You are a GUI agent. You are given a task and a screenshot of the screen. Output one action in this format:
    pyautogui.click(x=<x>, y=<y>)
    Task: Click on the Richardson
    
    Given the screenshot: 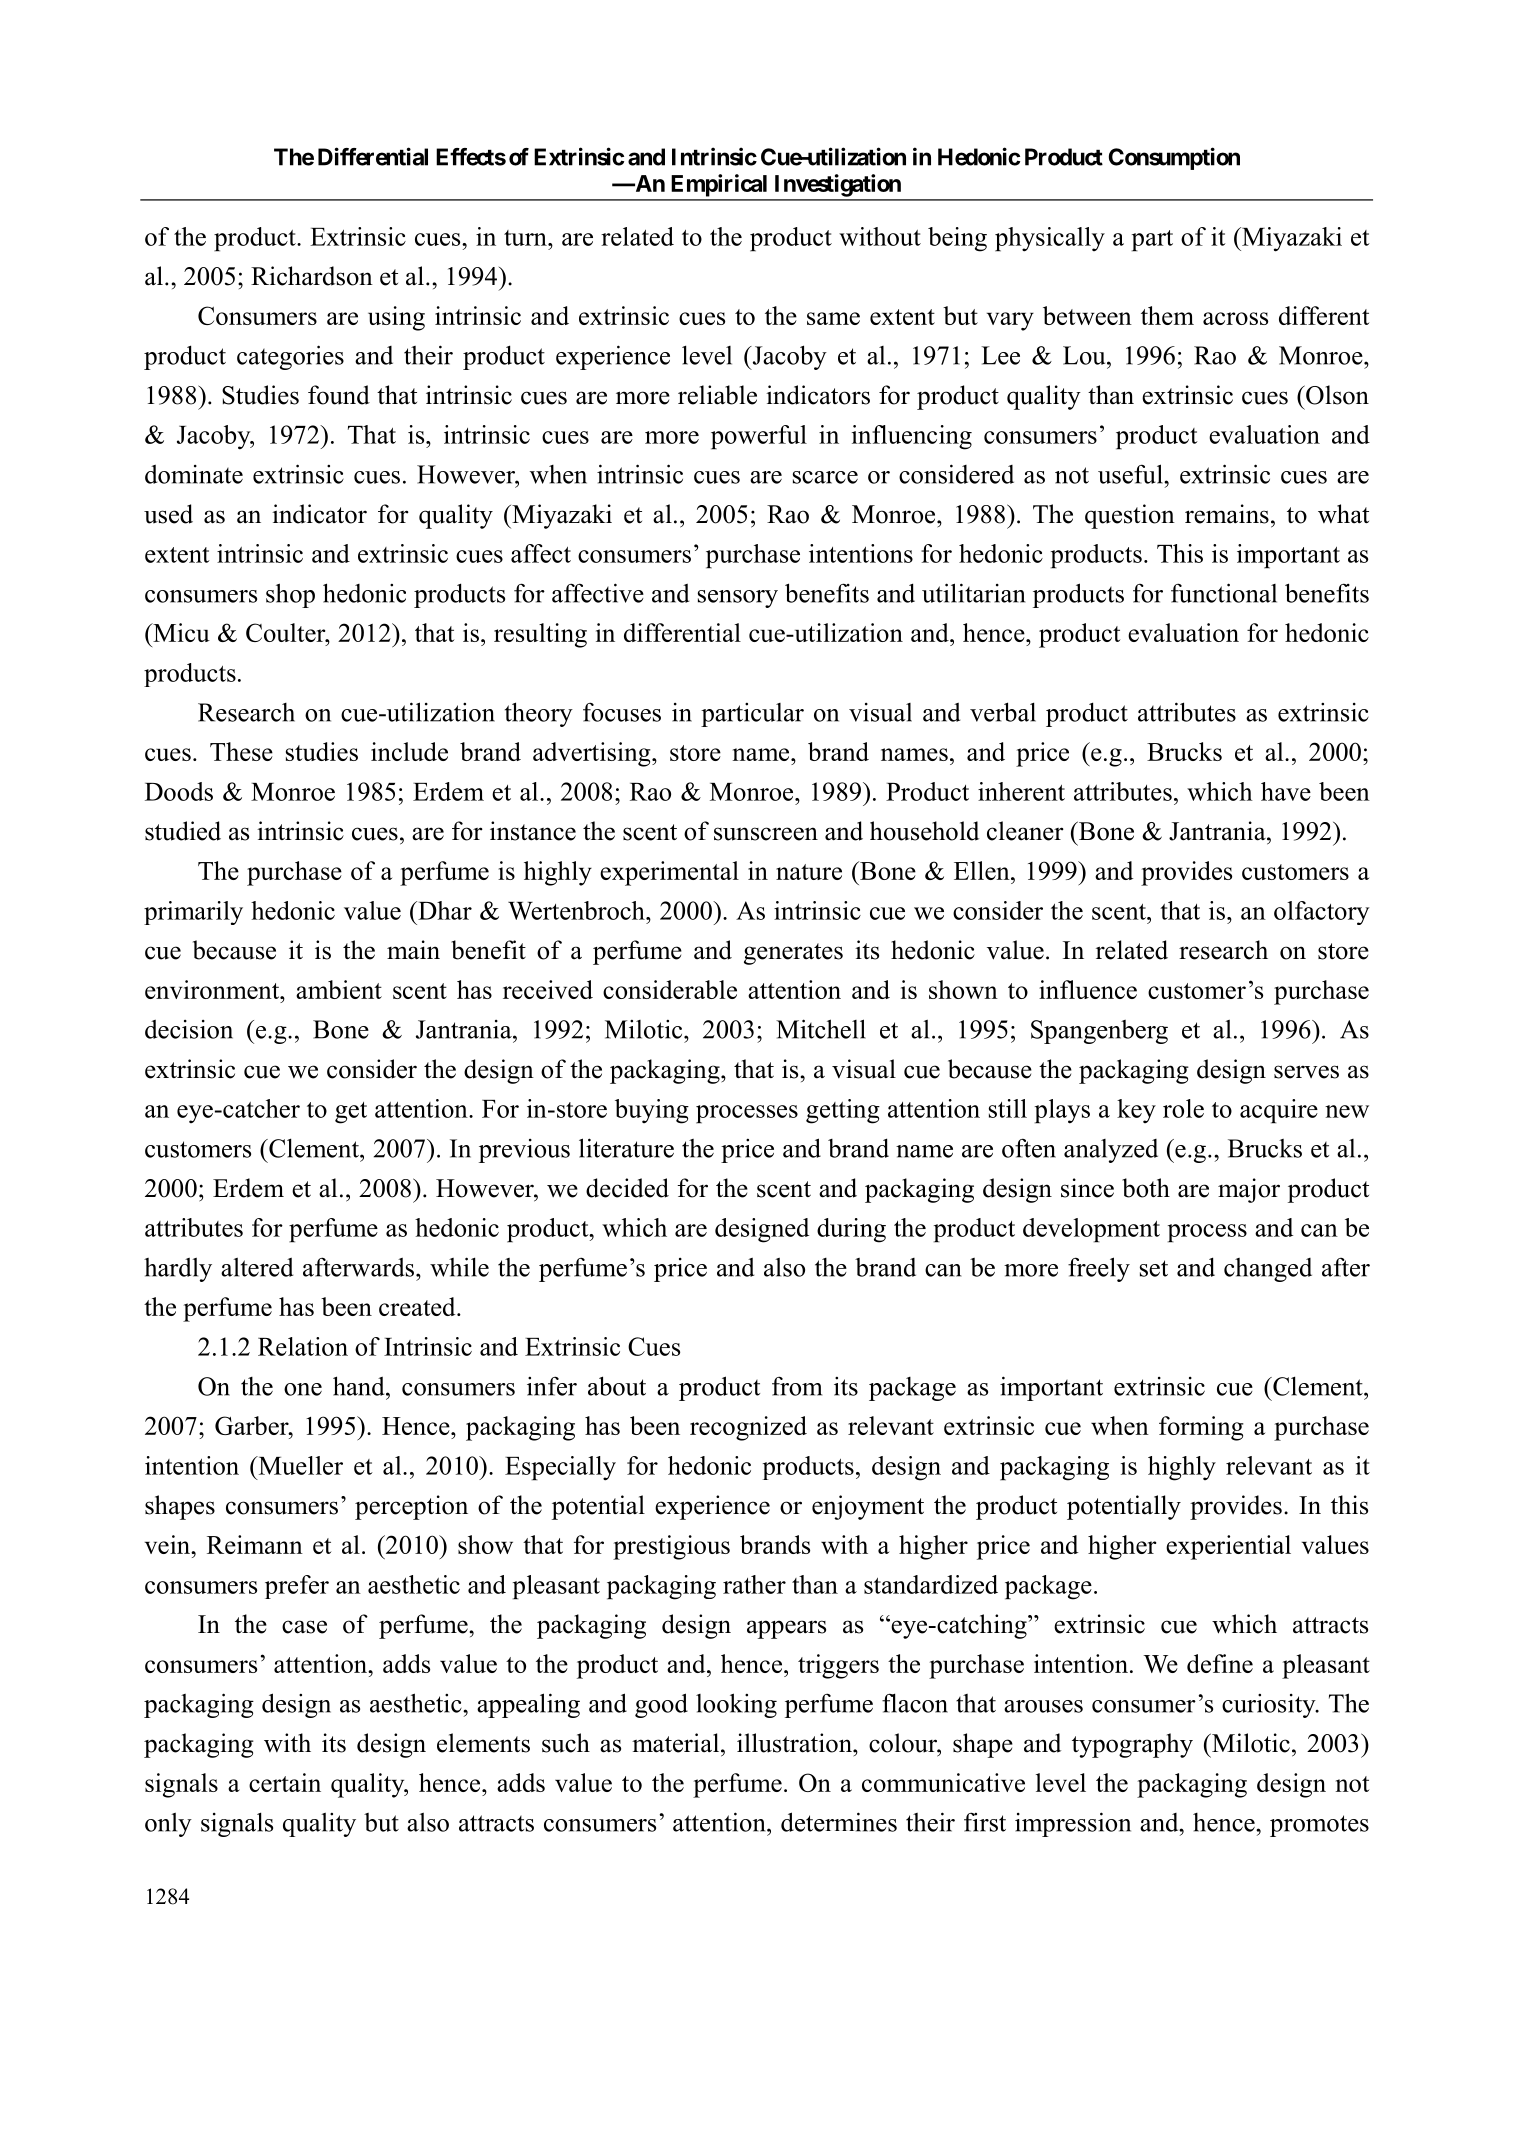 What is the action you would take?
    pyautogui.click(x=312, y=276)
